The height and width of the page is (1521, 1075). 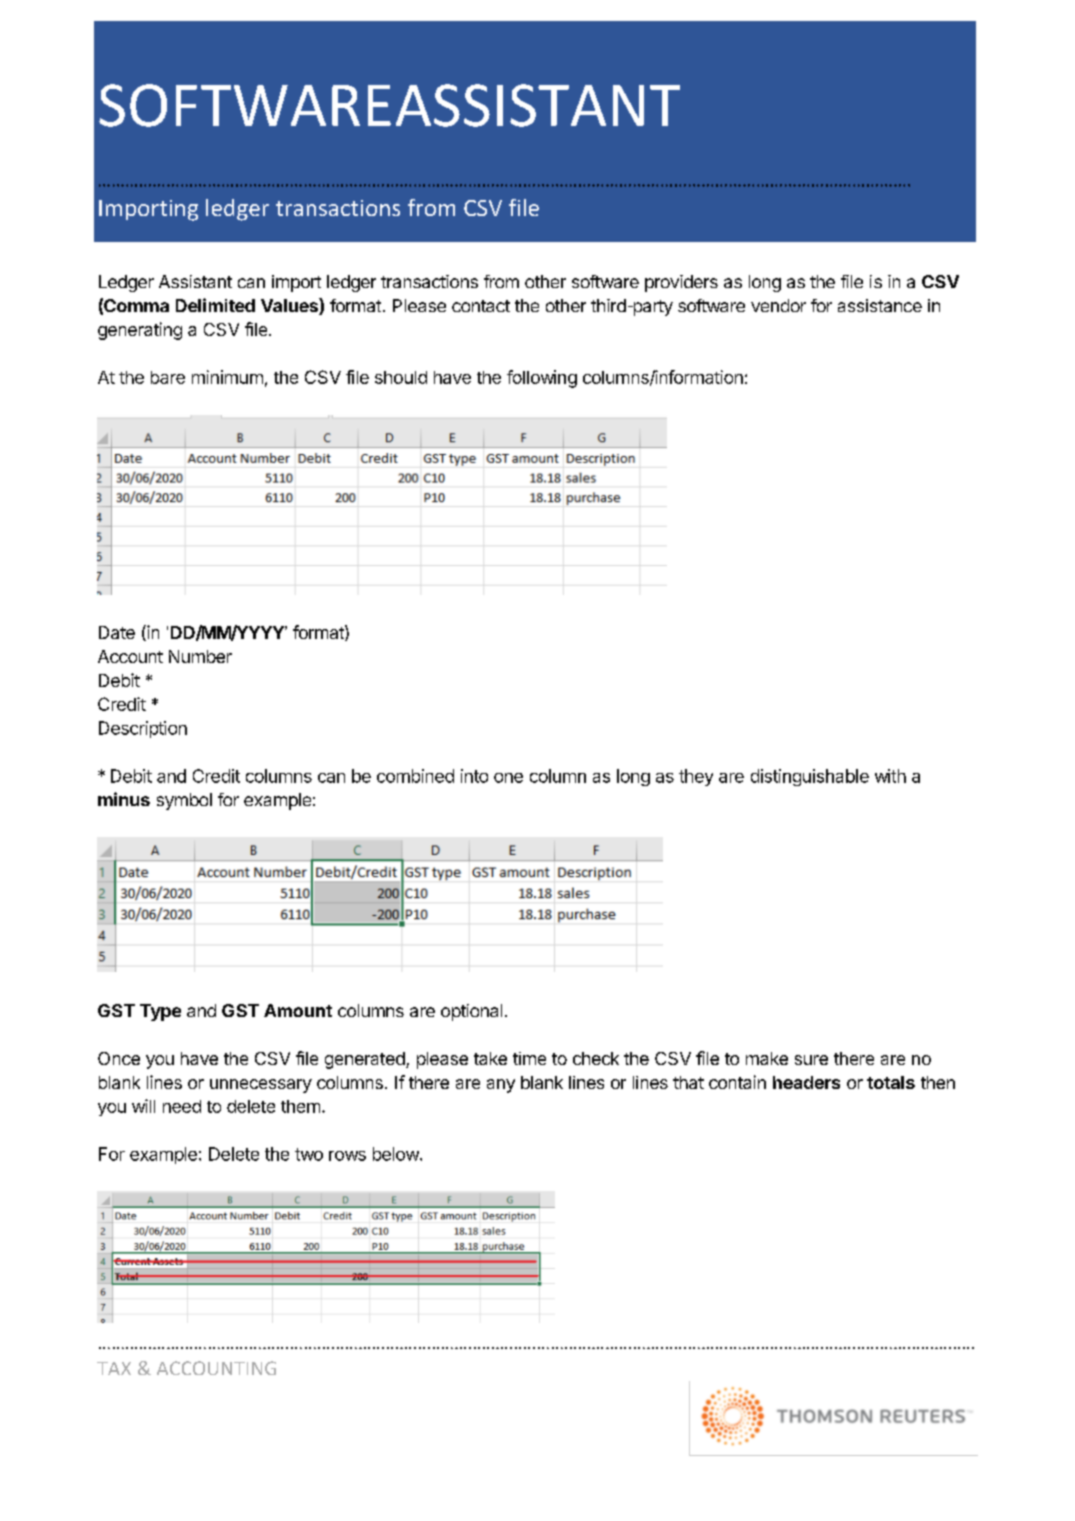 What do you see at coordinates (880, 305) in the page?
I see `assistance` at bounding box center [880, 305].
